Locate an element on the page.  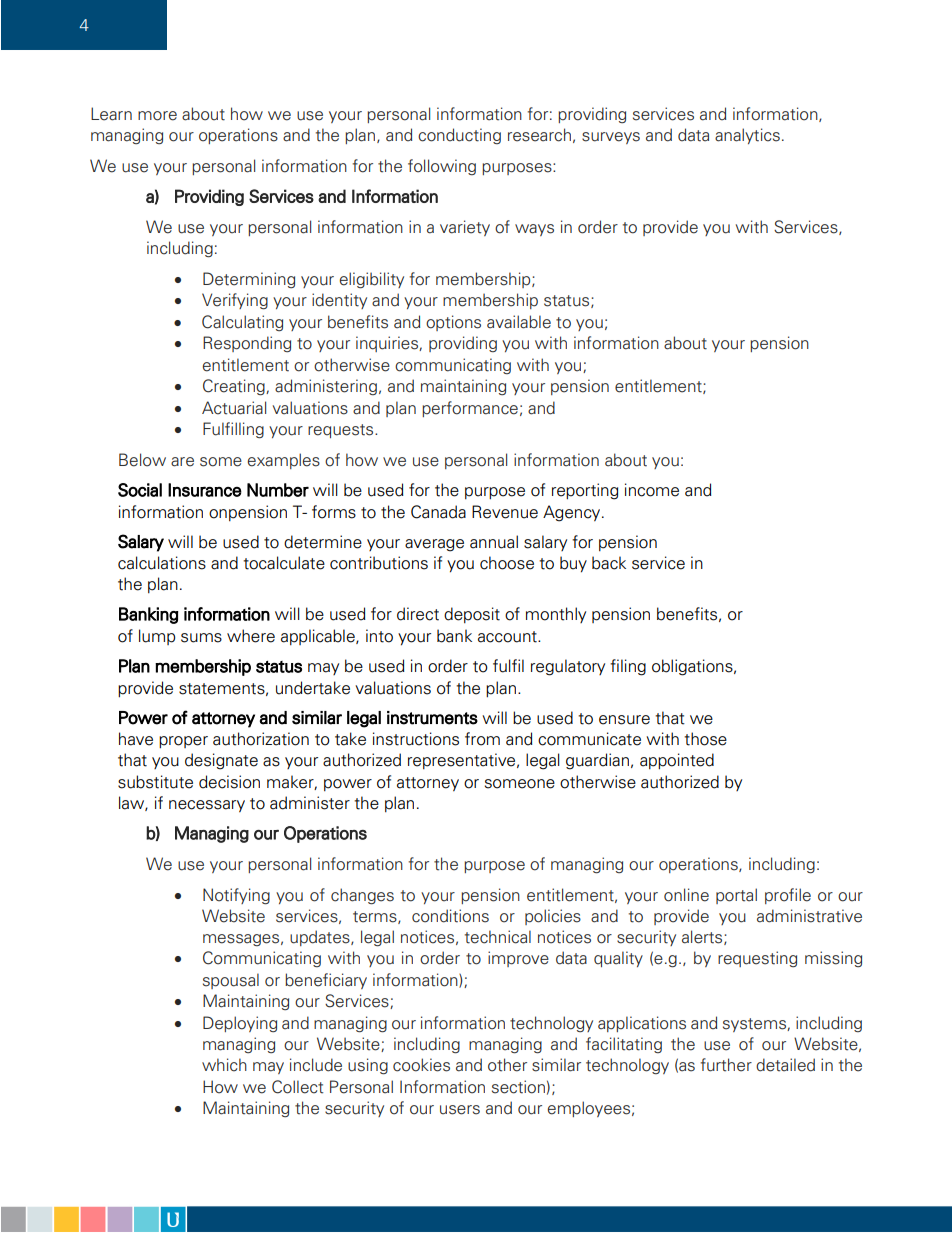
more is located at coordinates (157, 116).
